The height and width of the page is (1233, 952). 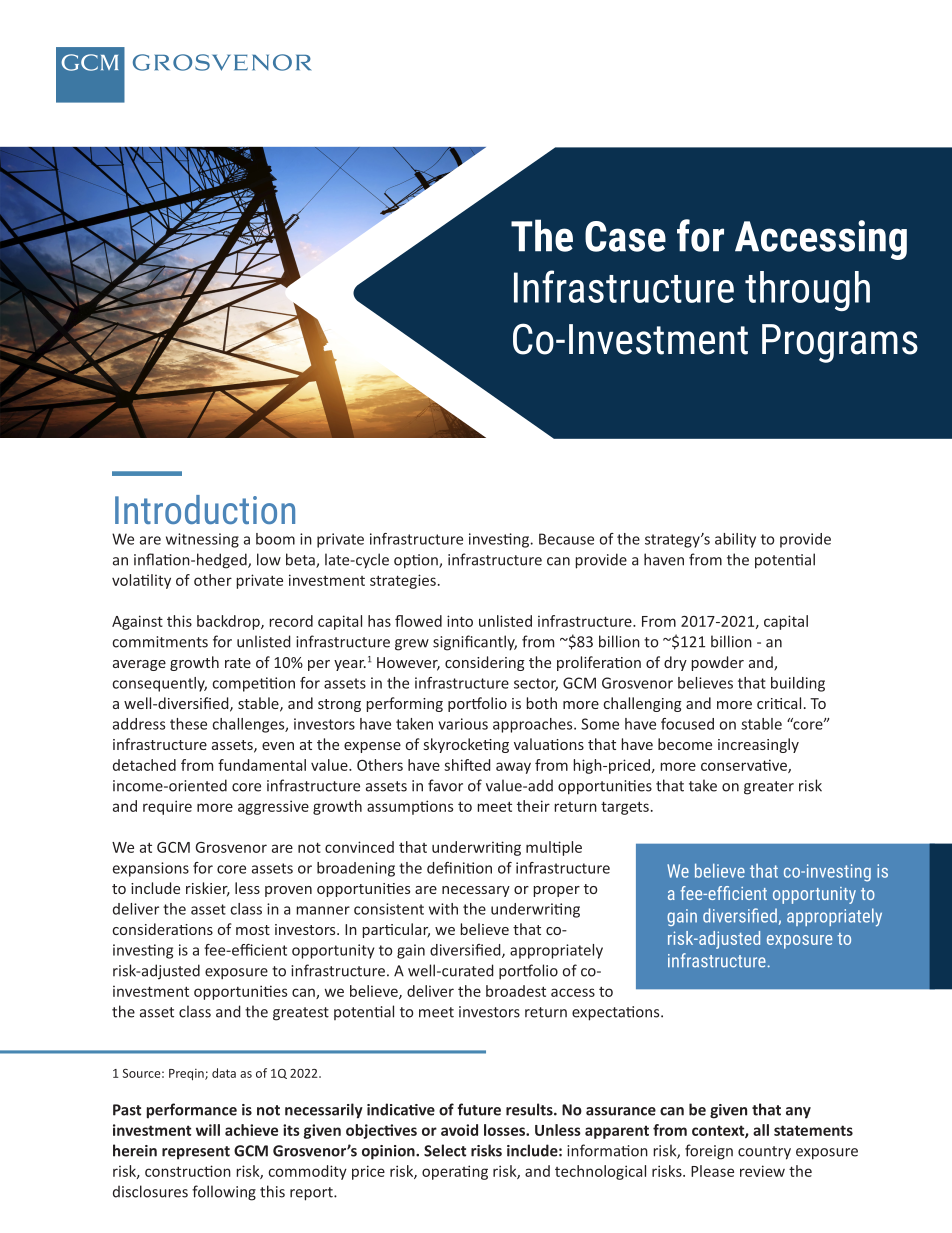 I want to click on Case, so click(x=625, y=236).
